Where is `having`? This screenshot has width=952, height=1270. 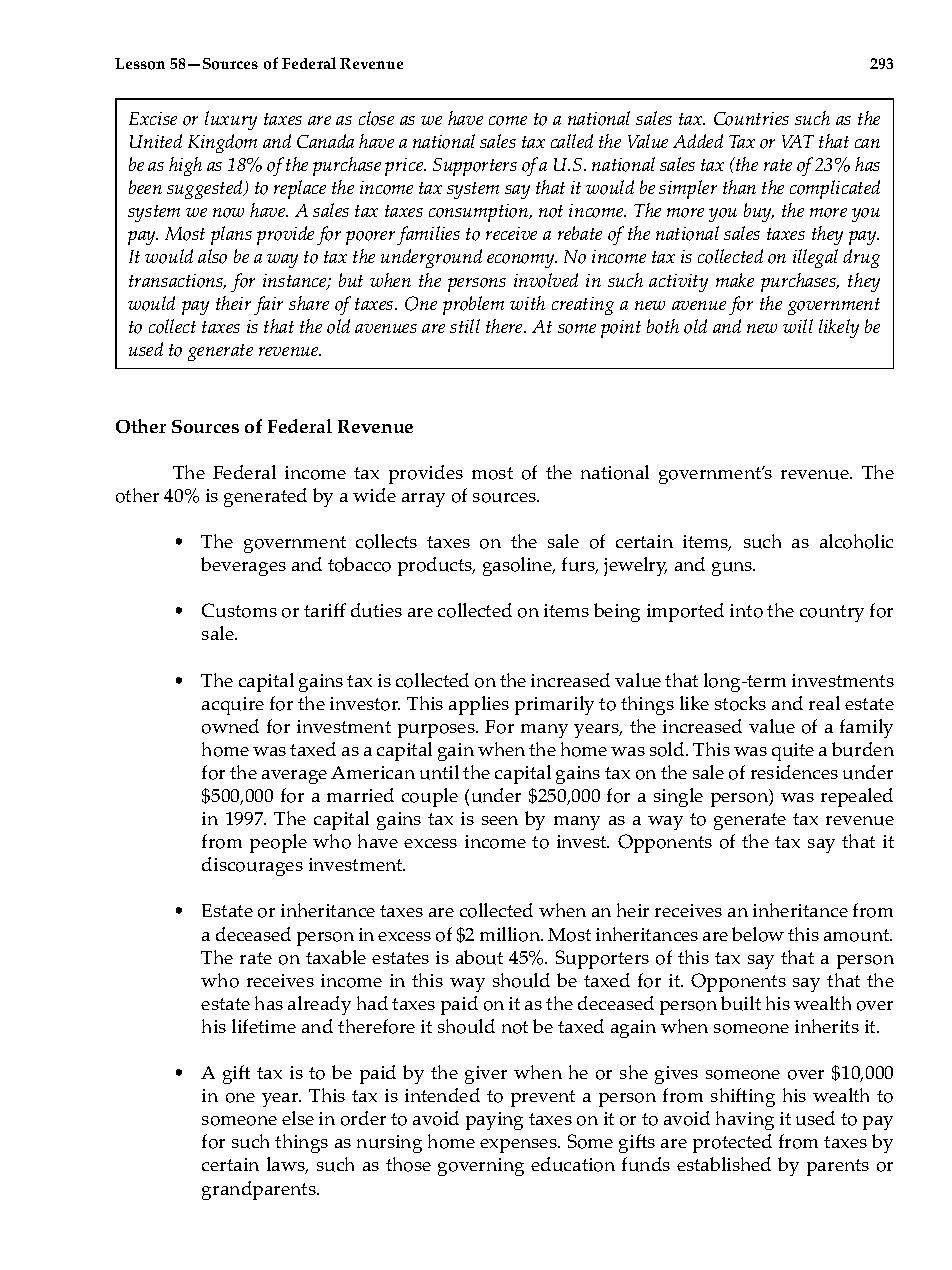
having is located at coordinates (745, 1120).
